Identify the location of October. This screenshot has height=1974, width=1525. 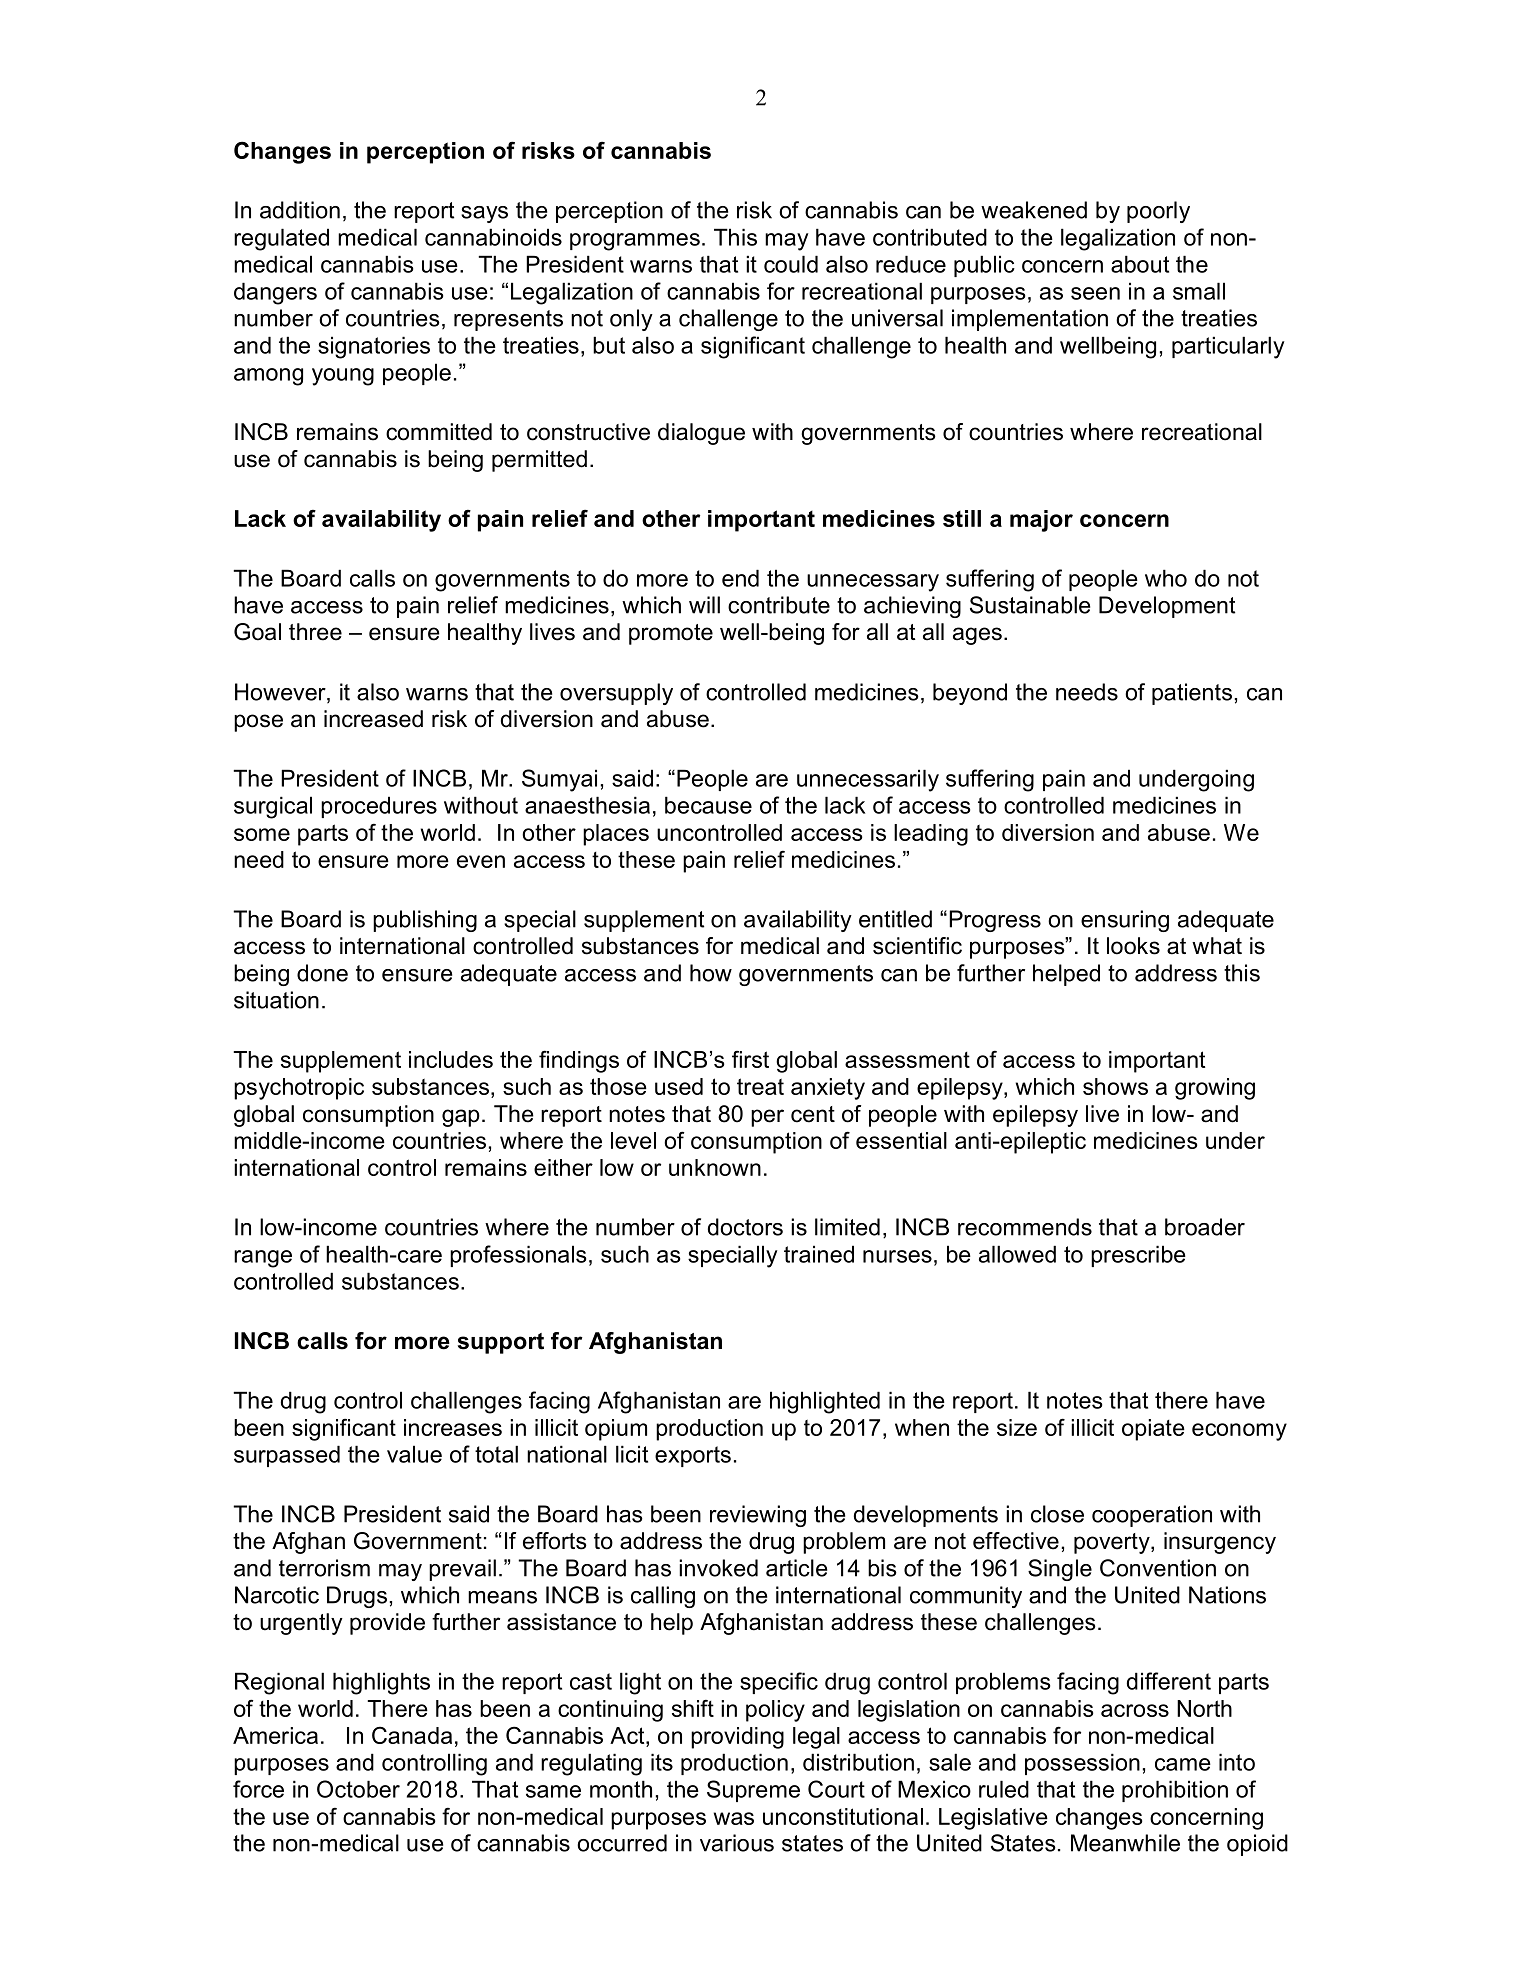
(358, 1789).
